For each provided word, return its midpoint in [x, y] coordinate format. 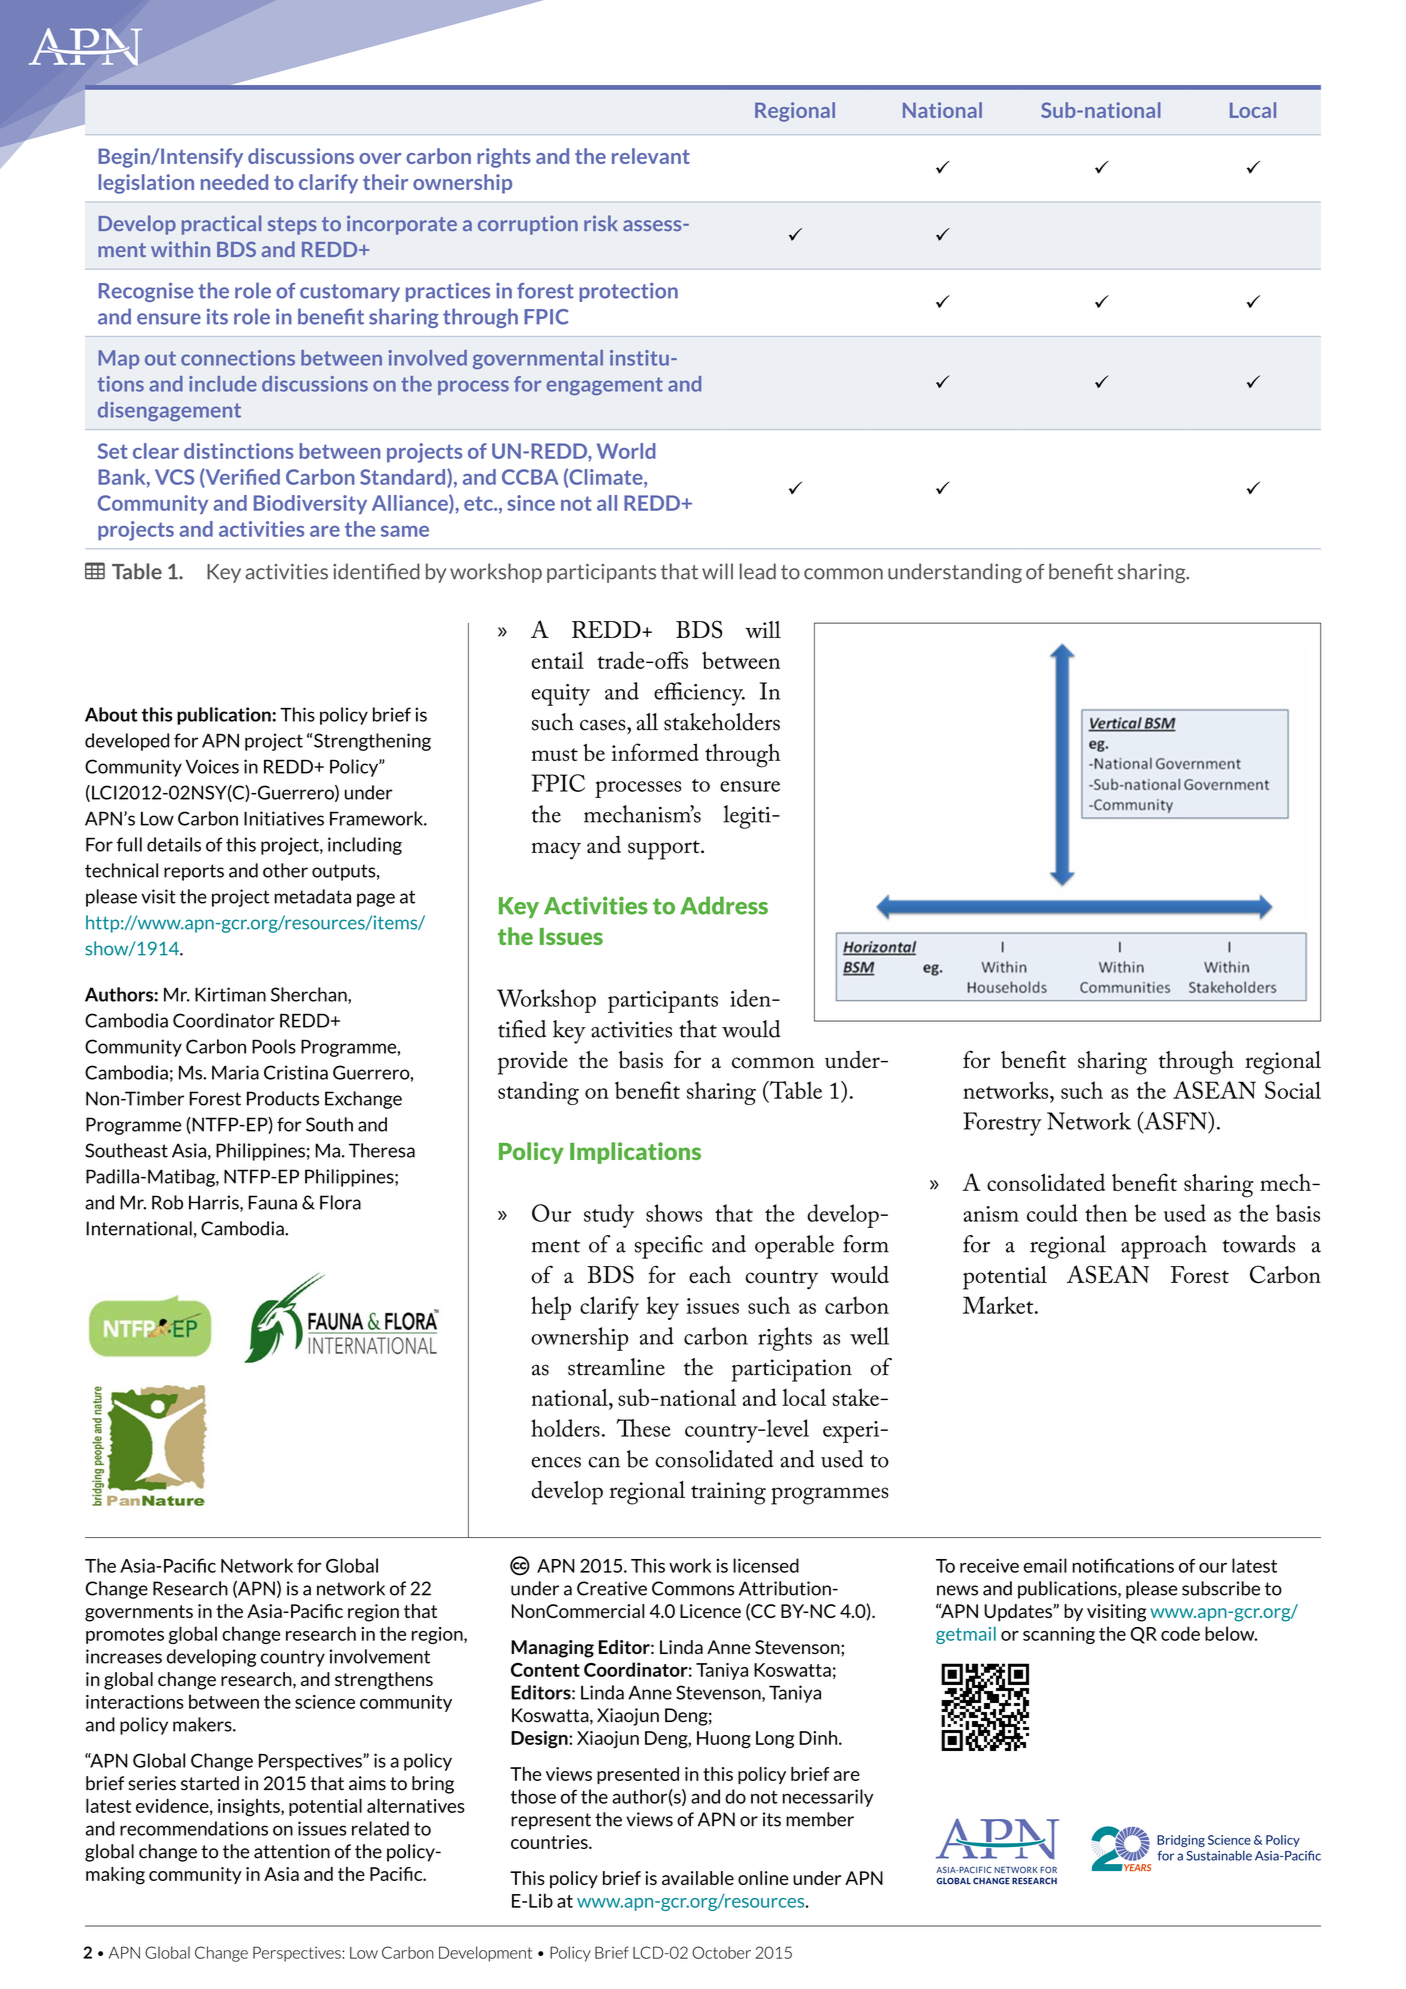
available [698, 1878]
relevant [651, 156]
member [820, 1819]
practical [221, 225]
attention [292, 1851]
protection [628, 292]
